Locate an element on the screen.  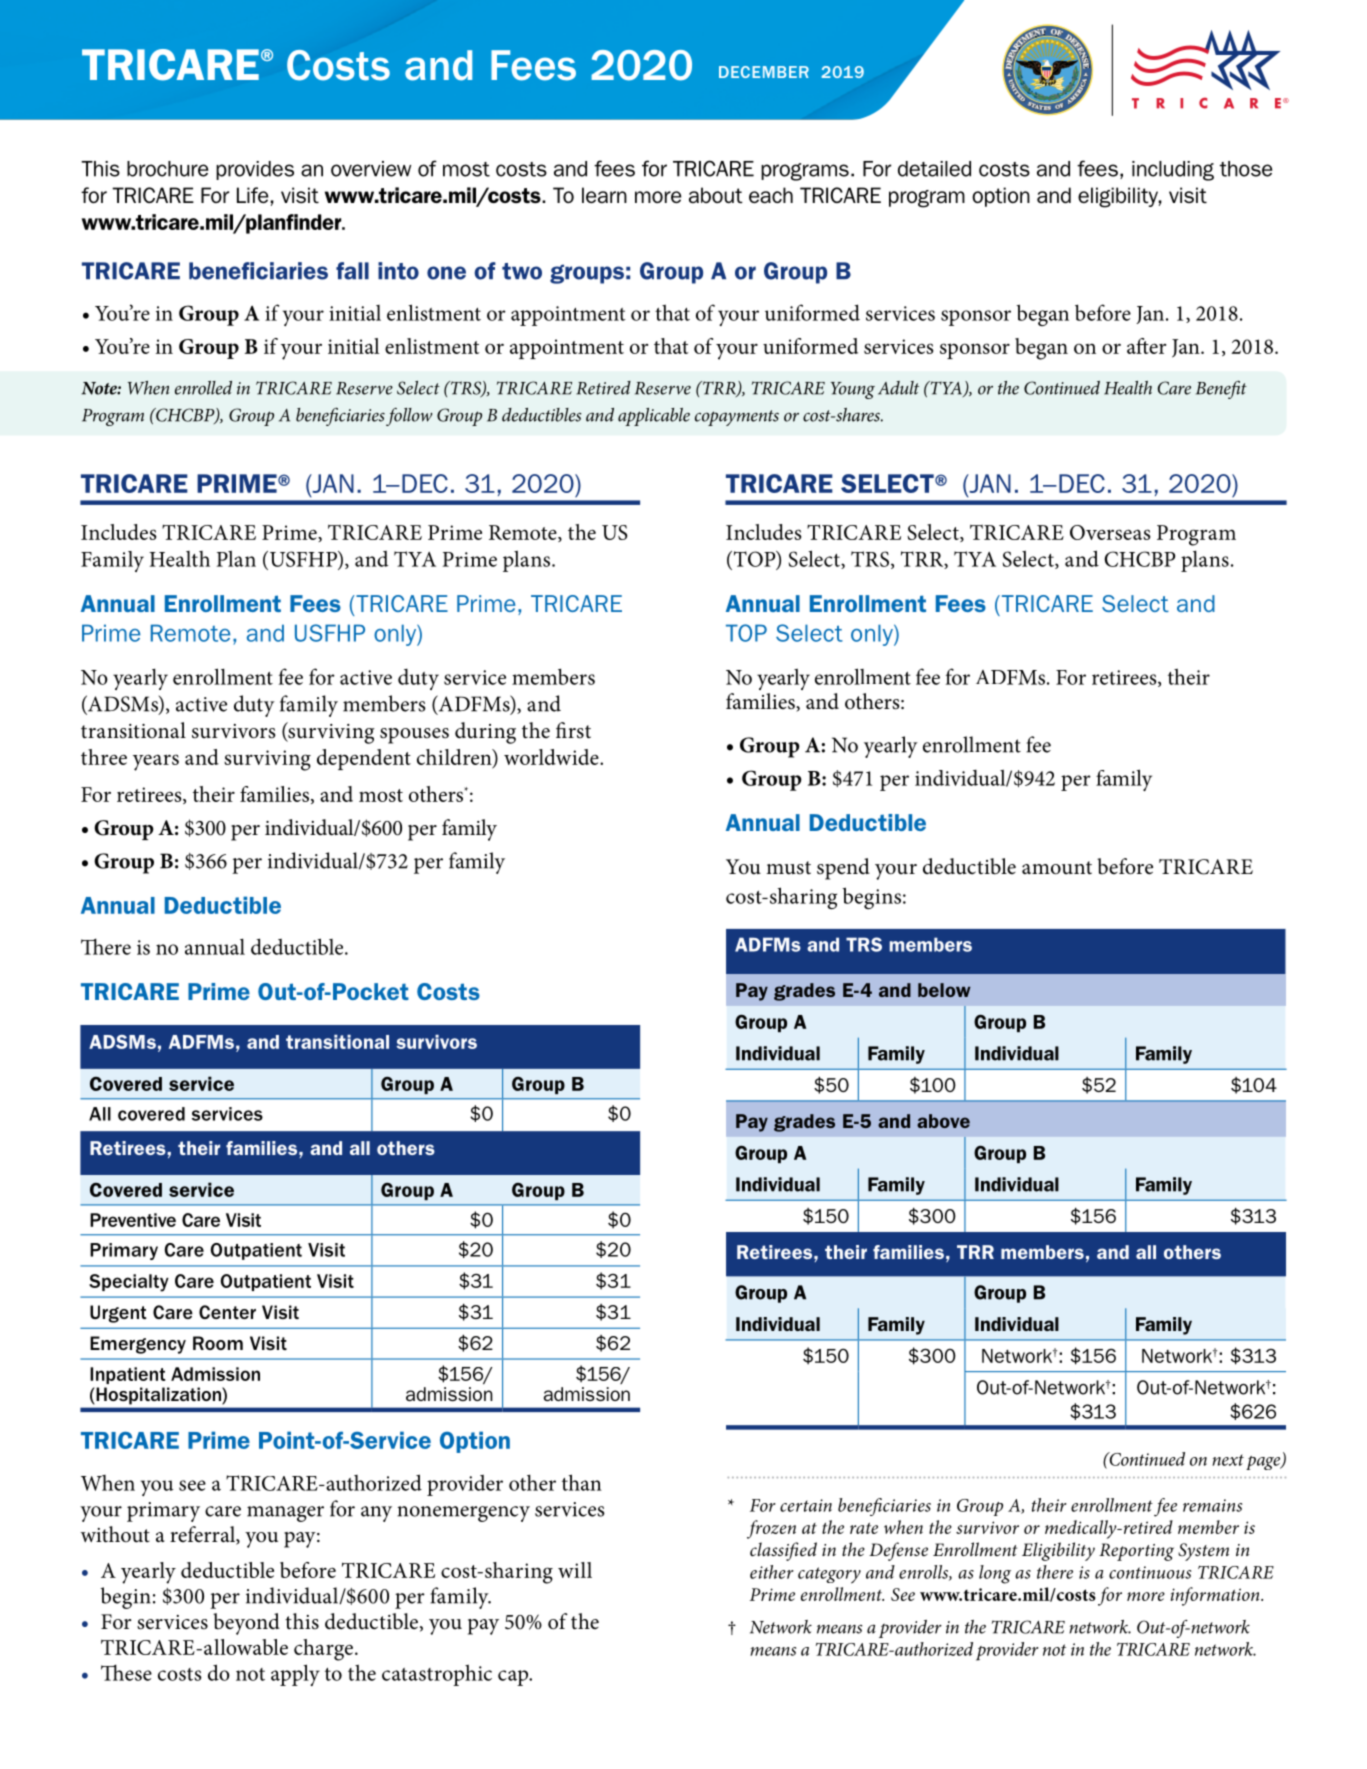
continuous is located at coordinates (1150, 1572).
